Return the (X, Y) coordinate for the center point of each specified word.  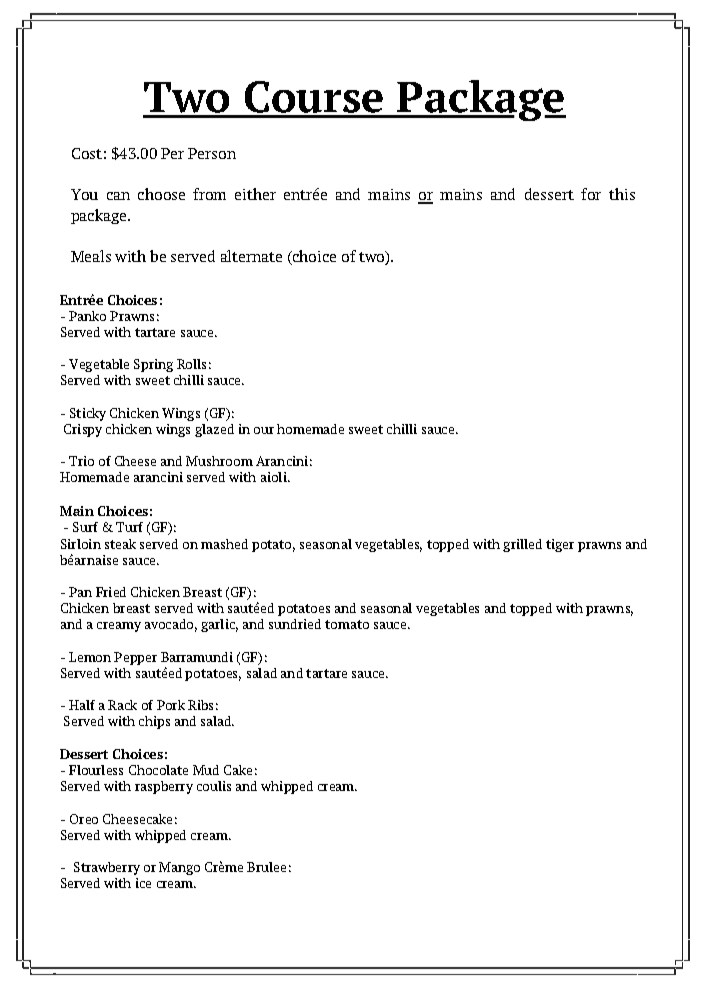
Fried (111, 592)
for (591, 194)
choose (161, 194)
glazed (214, 430)
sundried (295, 624)
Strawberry (107, 868)
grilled (522, 545)
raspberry (164, 787)
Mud (206, 770)
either (255, 194)
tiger (560, 545)
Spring (153, 365)
